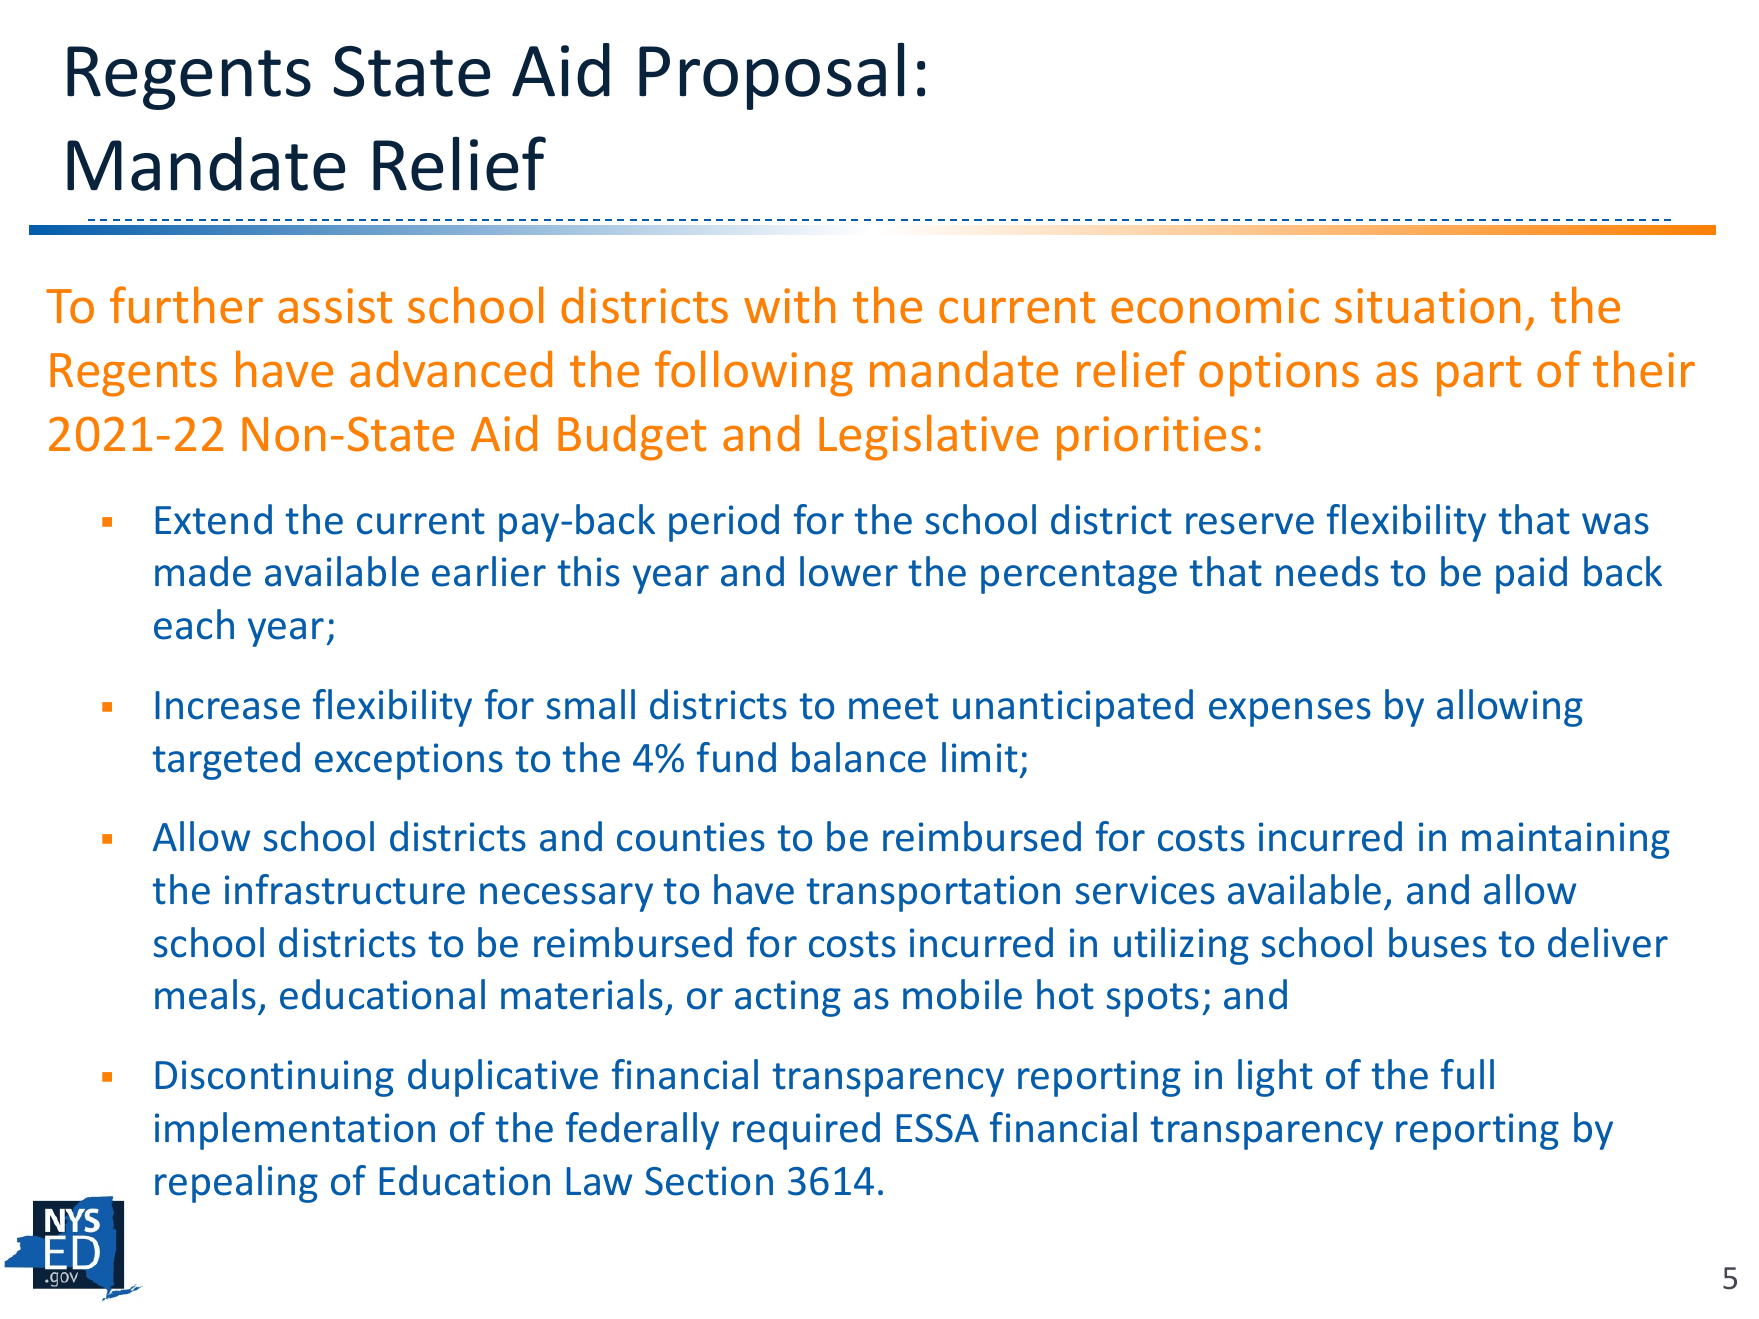 Image resolution: width=1759 pixels, height=1319 pixels. Describe the element at coordinates (771, 76) in the screenshot. I see `Proposal` at that location.
